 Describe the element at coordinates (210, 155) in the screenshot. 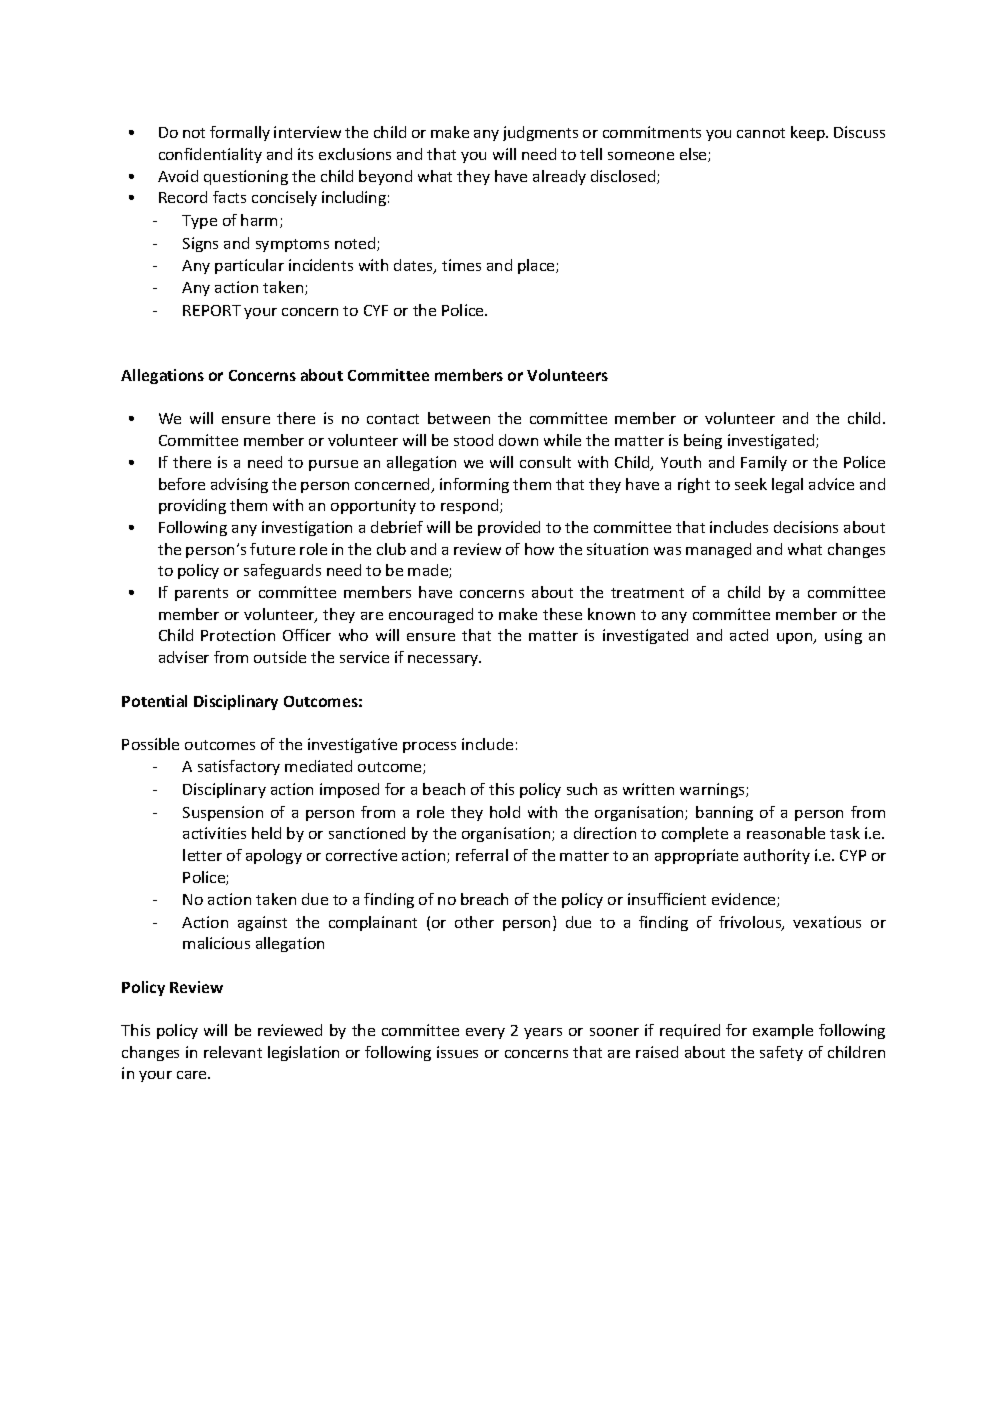

I see `confidentiality` at that location.
